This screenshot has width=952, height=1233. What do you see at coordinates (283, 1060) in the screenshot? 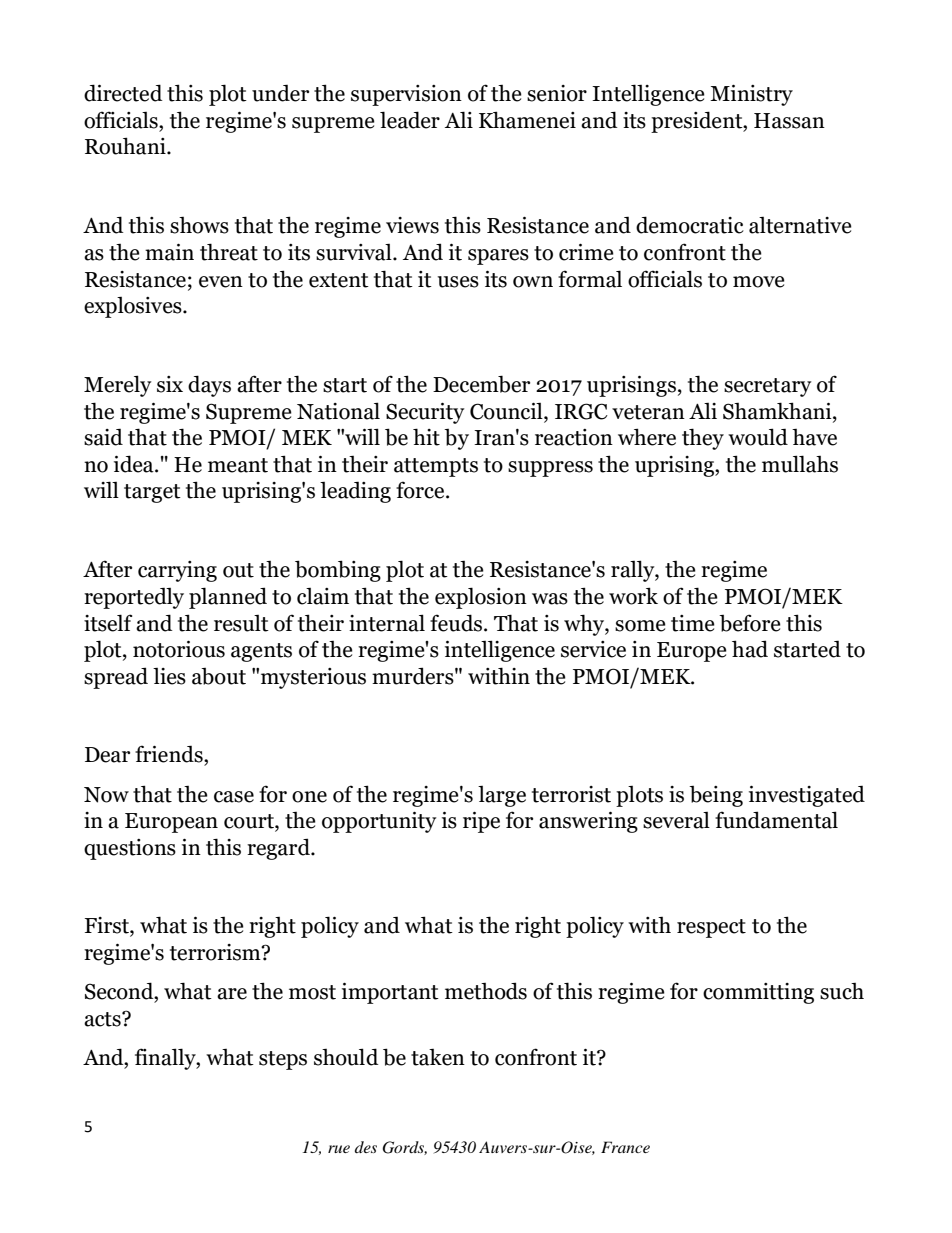
I see `steps` at bounding box center [283, 1060].
